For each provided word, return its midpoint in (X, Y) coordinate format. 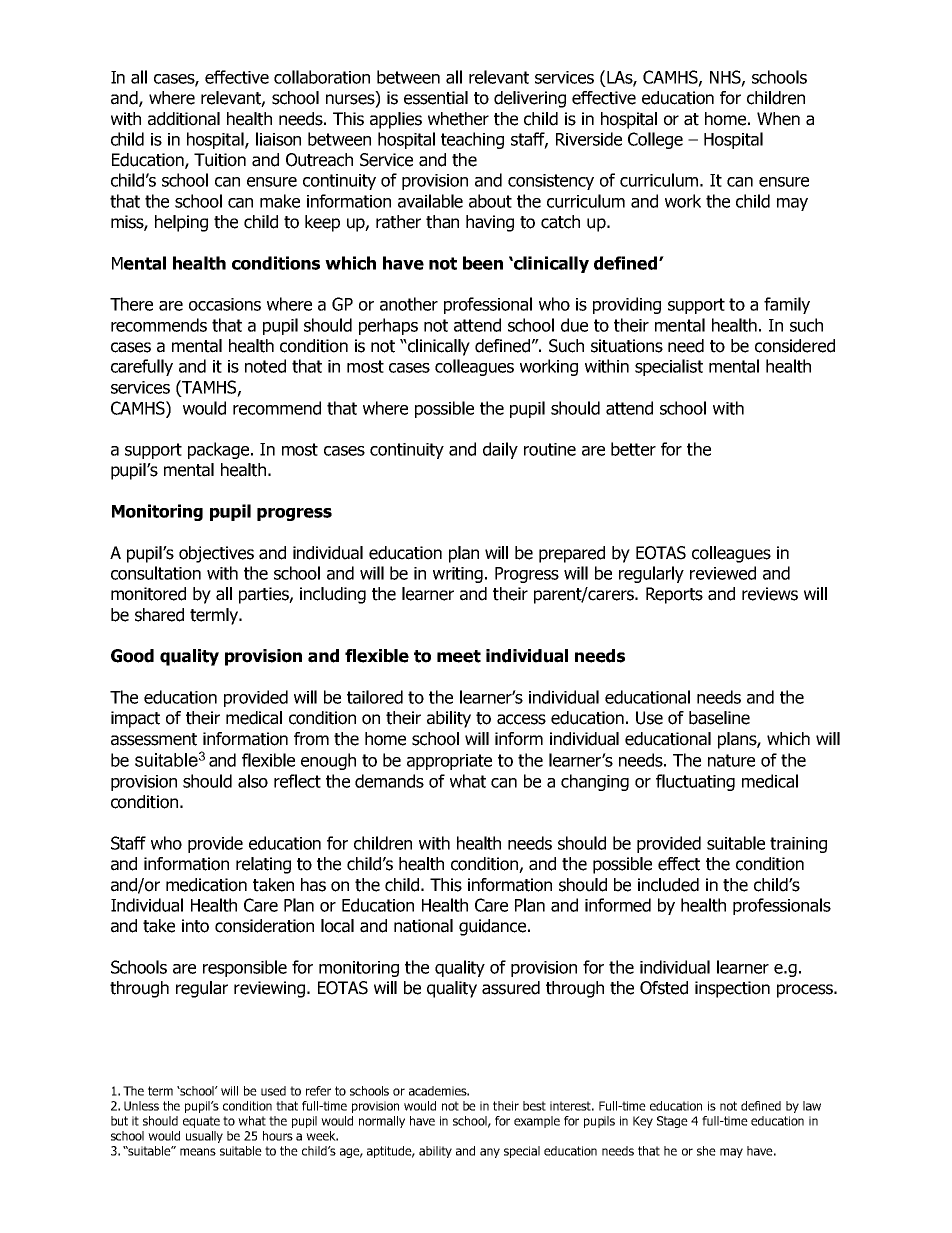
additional (184, 119)
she (706, 1151)
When (778, 119)
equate (201, 1122)
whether (458, 119)
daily (500, 450)
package (220, 450)
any (490, 1153)
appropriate (449, 762)
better (633, 449)
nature (731, 760)
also (253, 781)
